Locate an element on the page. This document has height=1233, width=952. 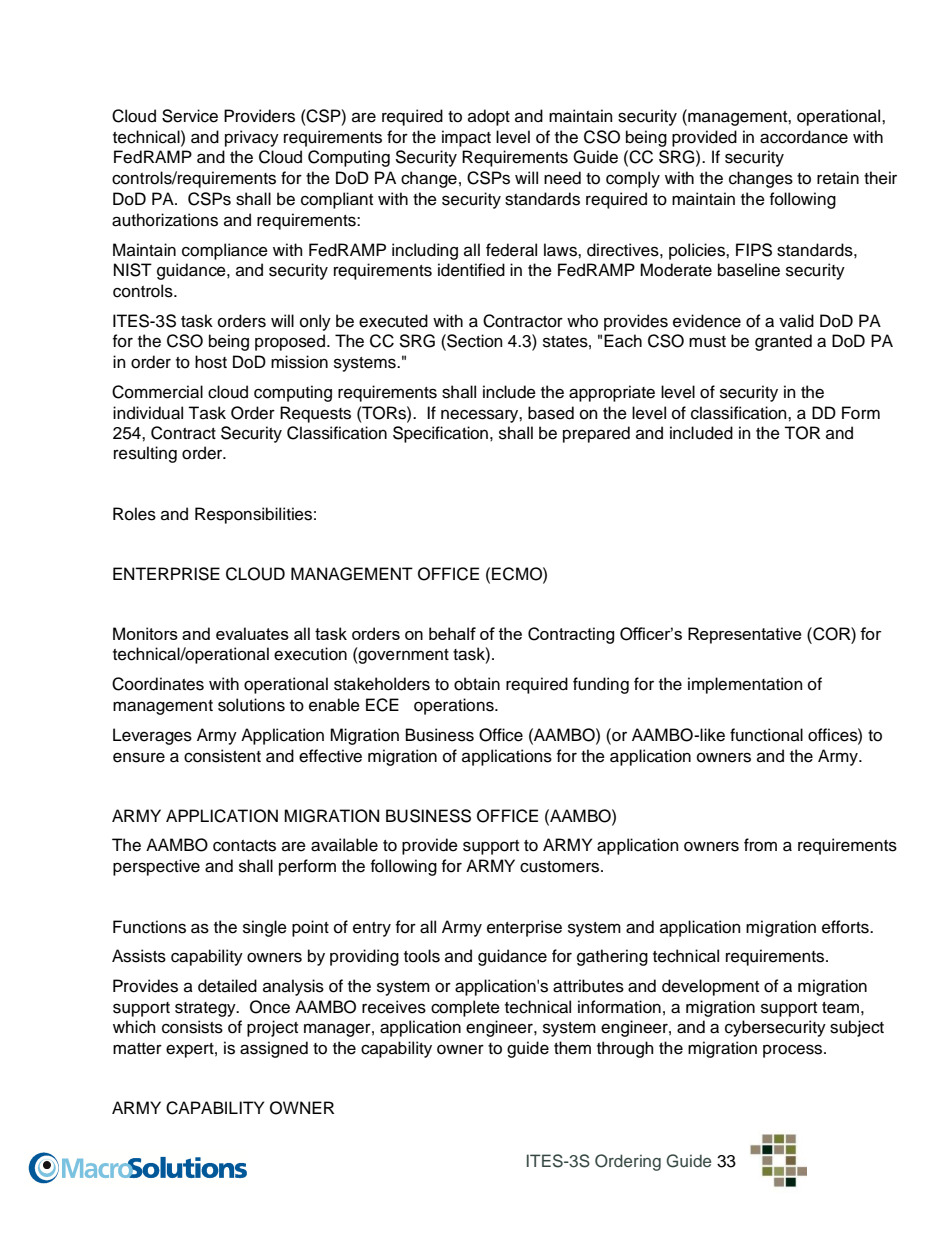
granted is located at coordinates (783, 342).
